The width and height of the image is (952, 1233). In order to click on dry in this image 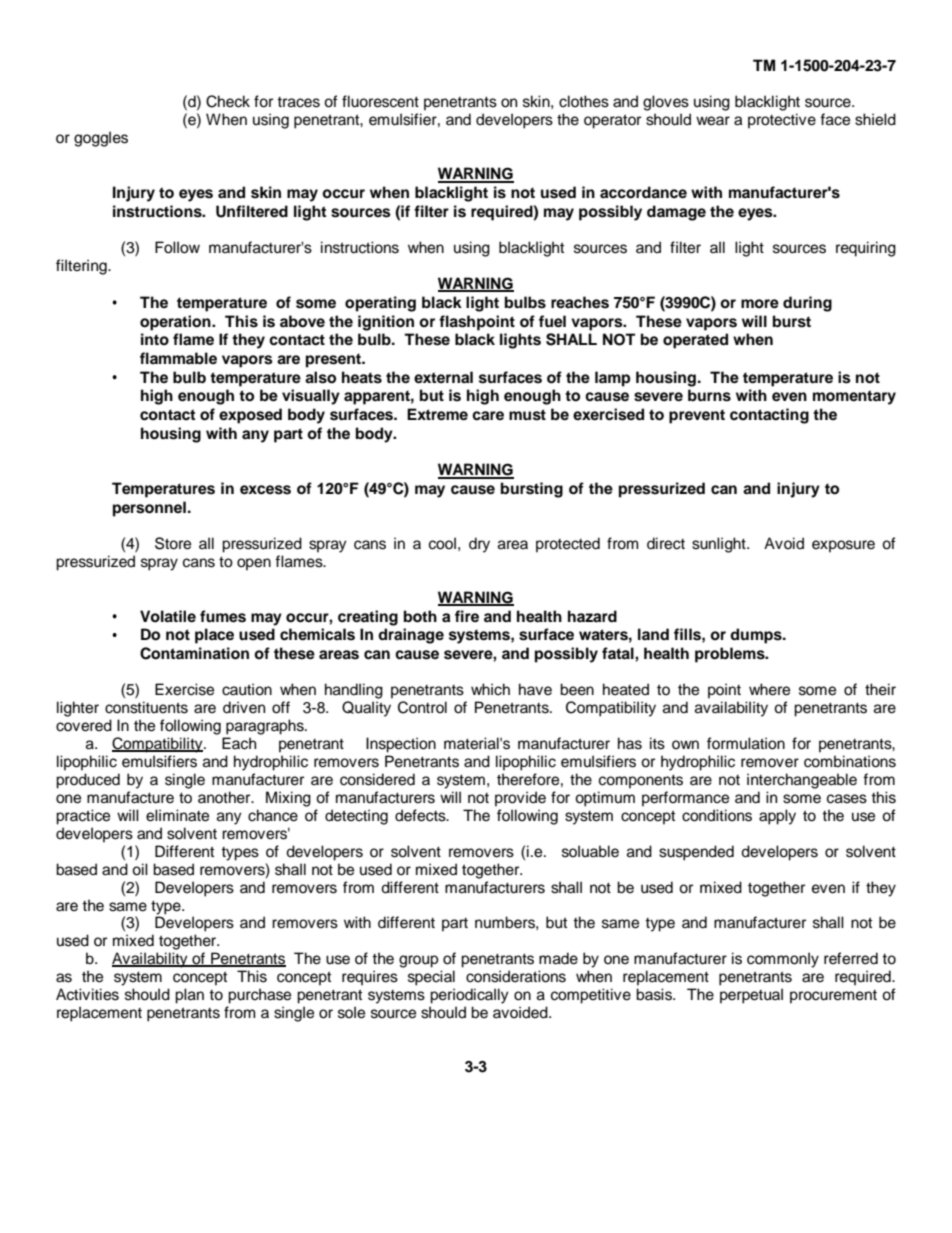, I will do `click(479, 545)`.
